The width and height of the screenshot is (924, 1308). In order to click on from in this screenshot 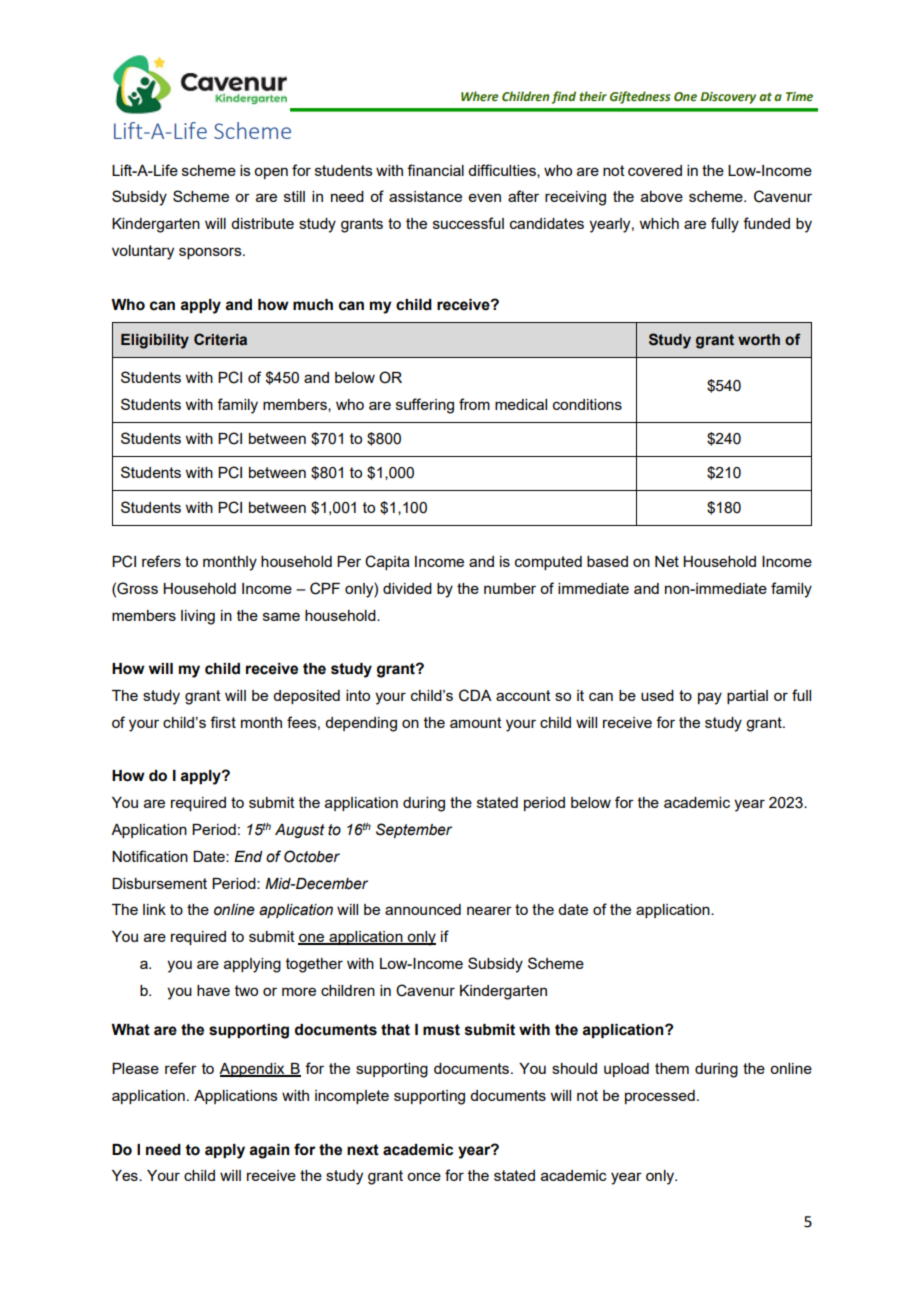, I will do `click(474, 404)`.
